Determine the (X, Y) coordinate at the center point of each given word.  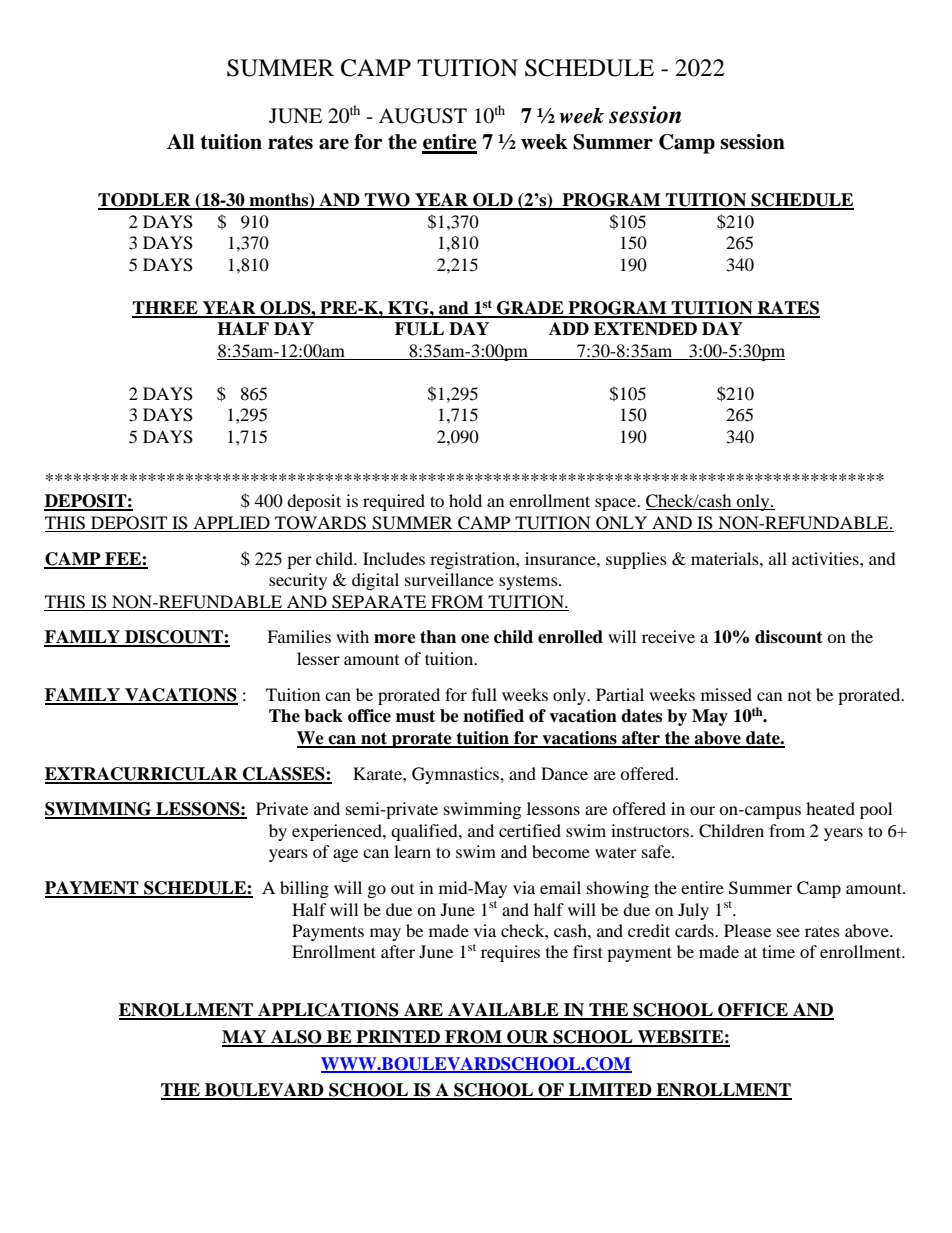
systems (529, 582)
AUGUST (423, 116)
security (298, 581)
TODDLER (145, 201)
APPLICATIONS (328, 1011)
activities (826, 558)
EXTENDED (645, 328)
